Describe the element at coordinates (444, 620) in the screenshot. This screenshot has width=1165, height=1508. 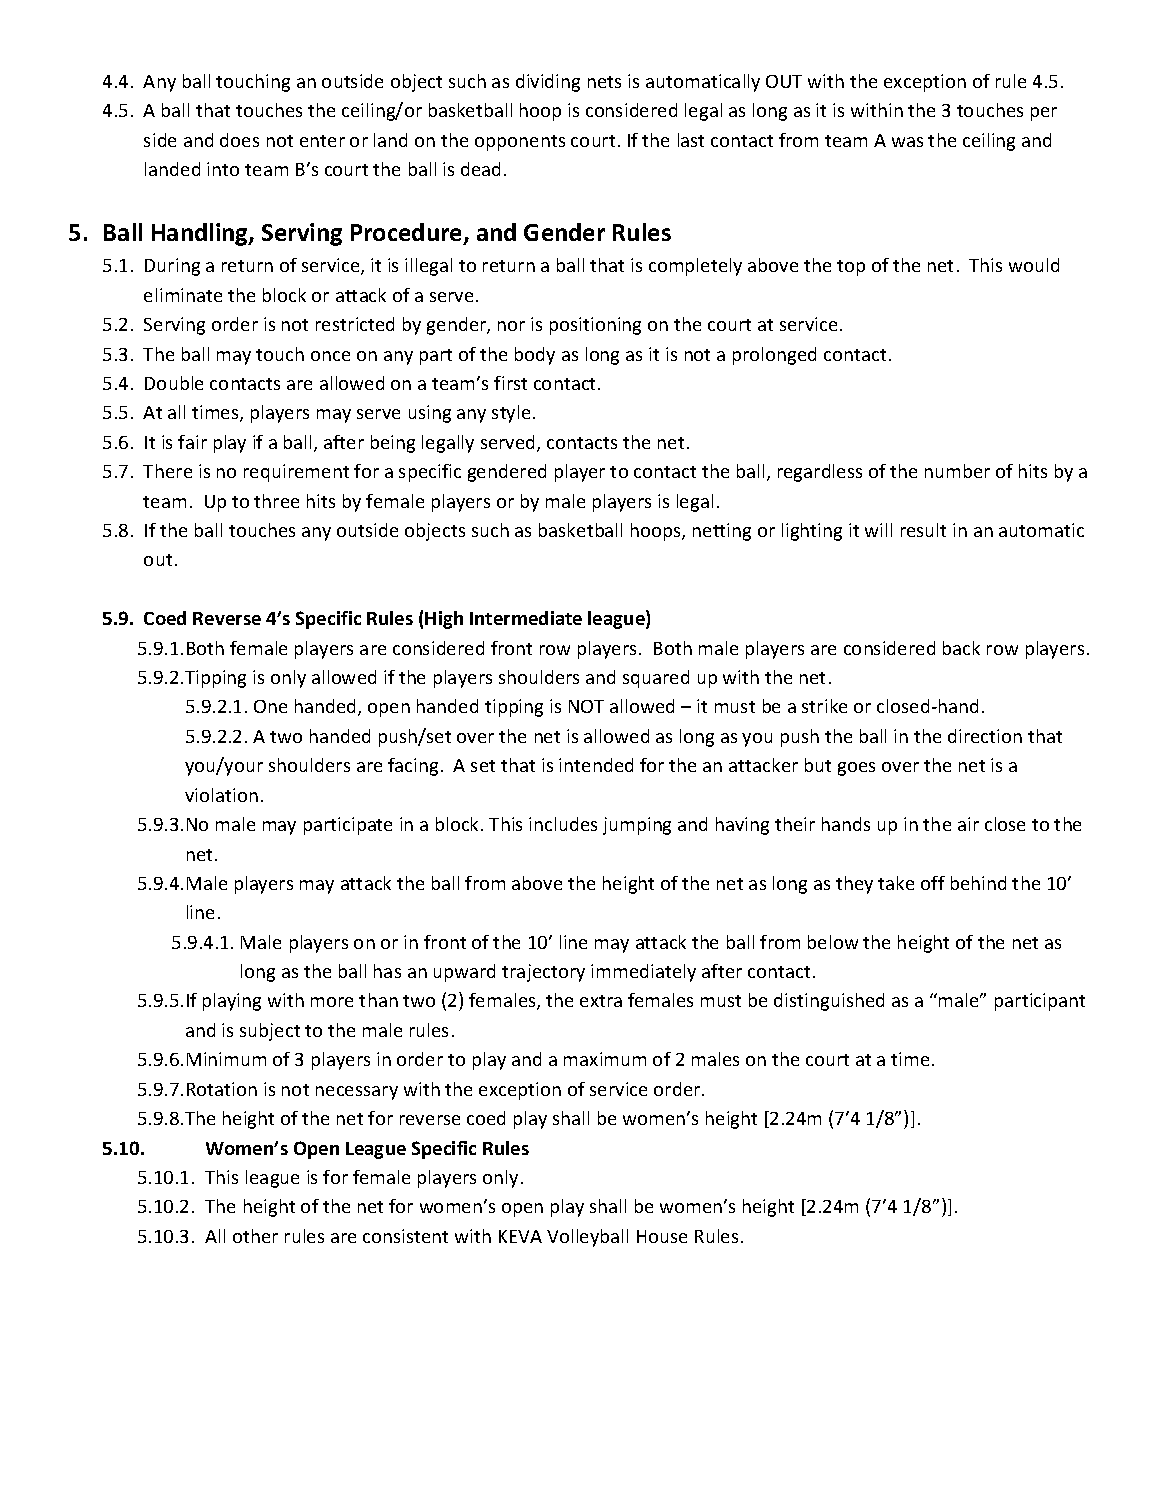
I see `High` at that location.
